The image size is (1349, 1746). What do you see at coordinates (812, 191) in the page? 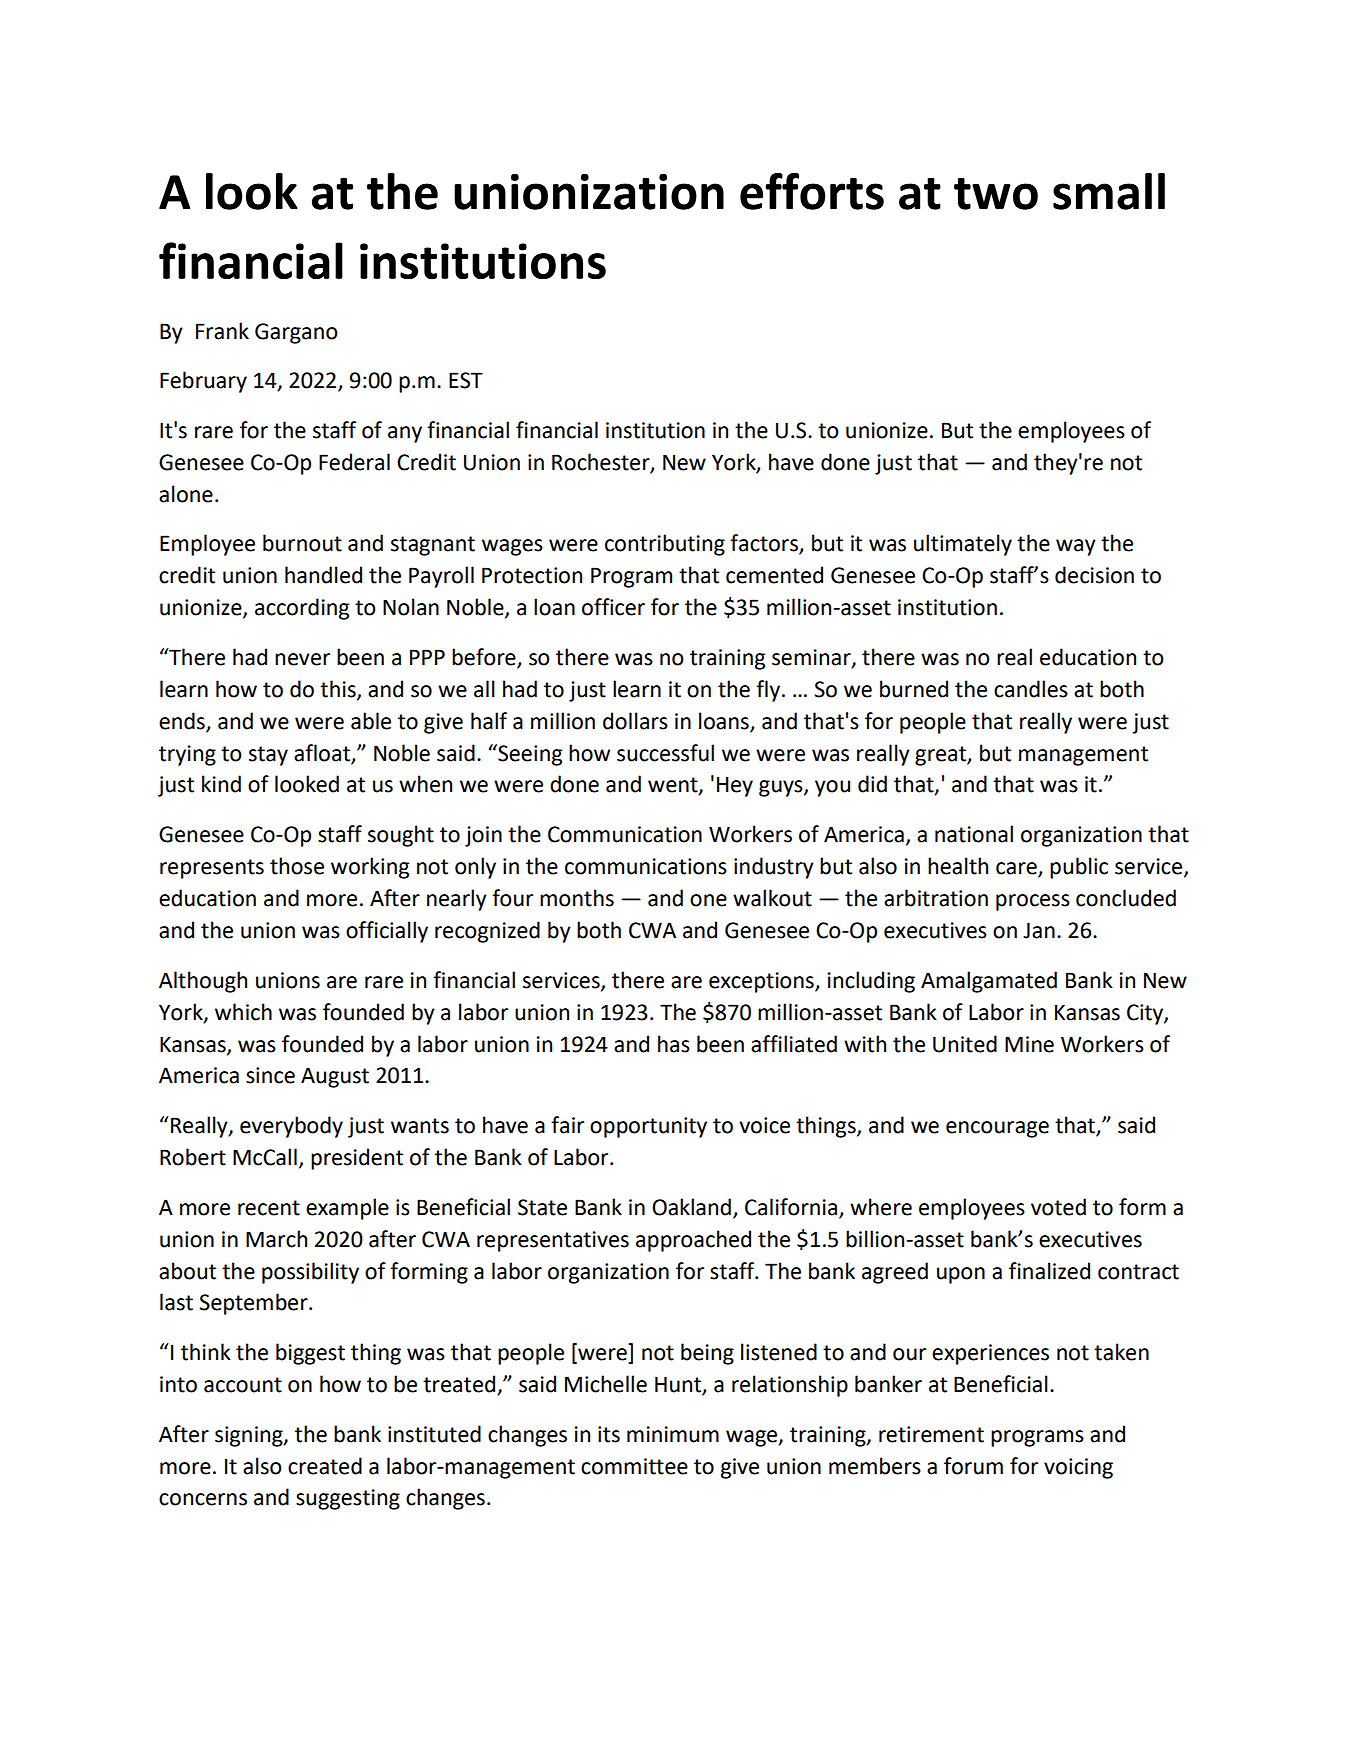
I see `efforts` at bounding box center [812, 191].
